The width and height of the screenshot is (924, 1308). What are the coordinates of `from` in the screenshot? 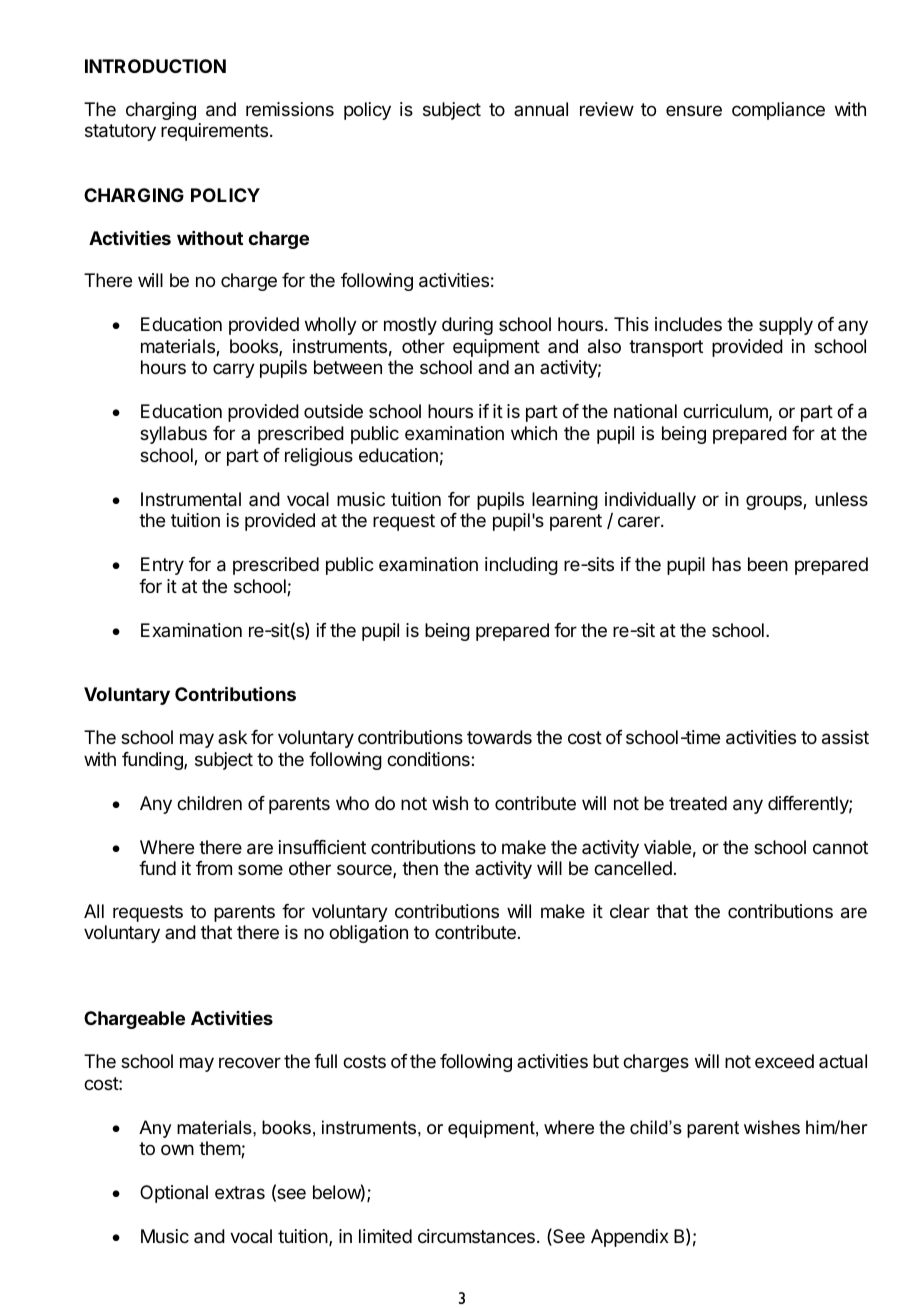 It's located at (214, 868).
